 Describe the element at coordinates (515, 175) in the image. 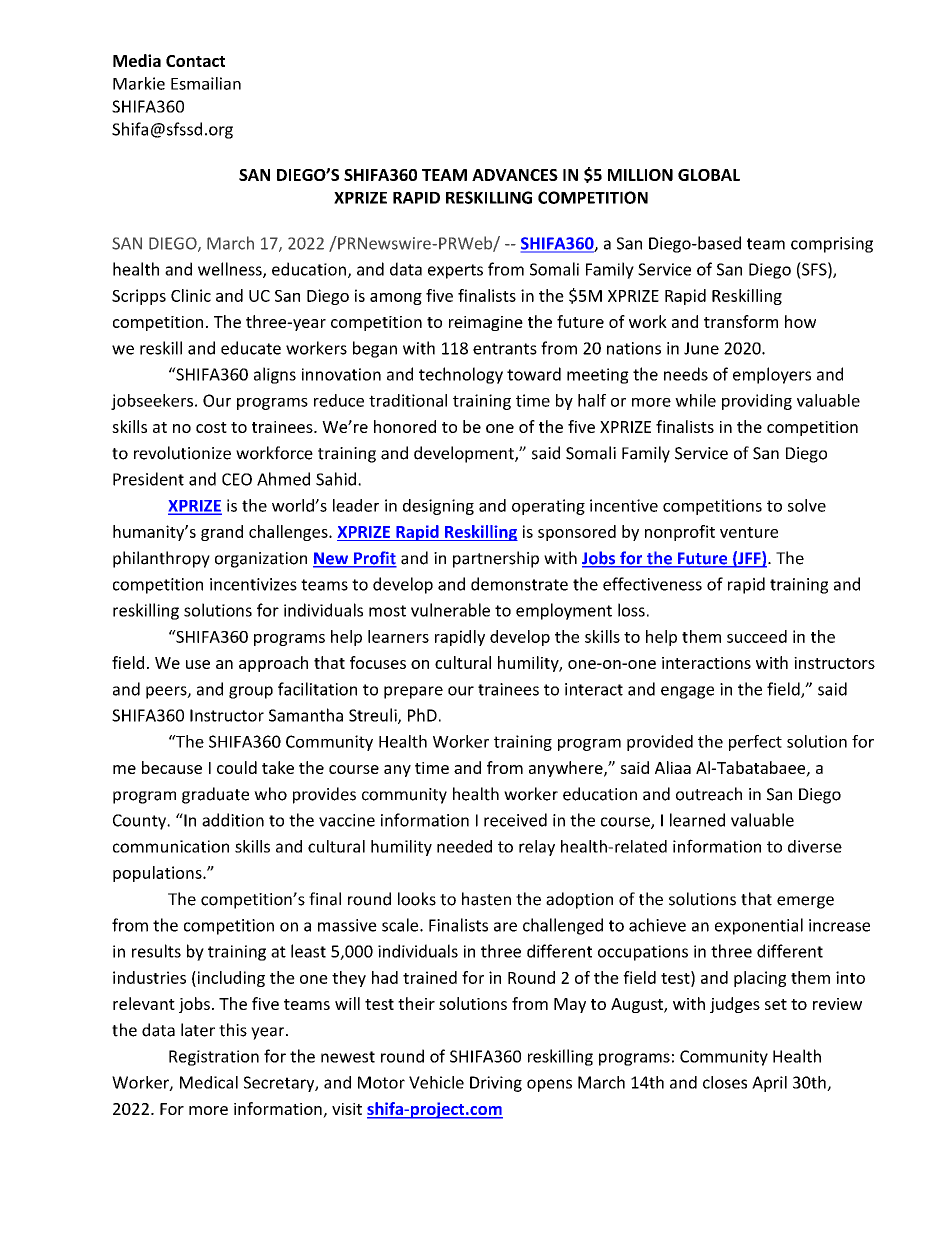

I see `ADVANCES` at that location.
